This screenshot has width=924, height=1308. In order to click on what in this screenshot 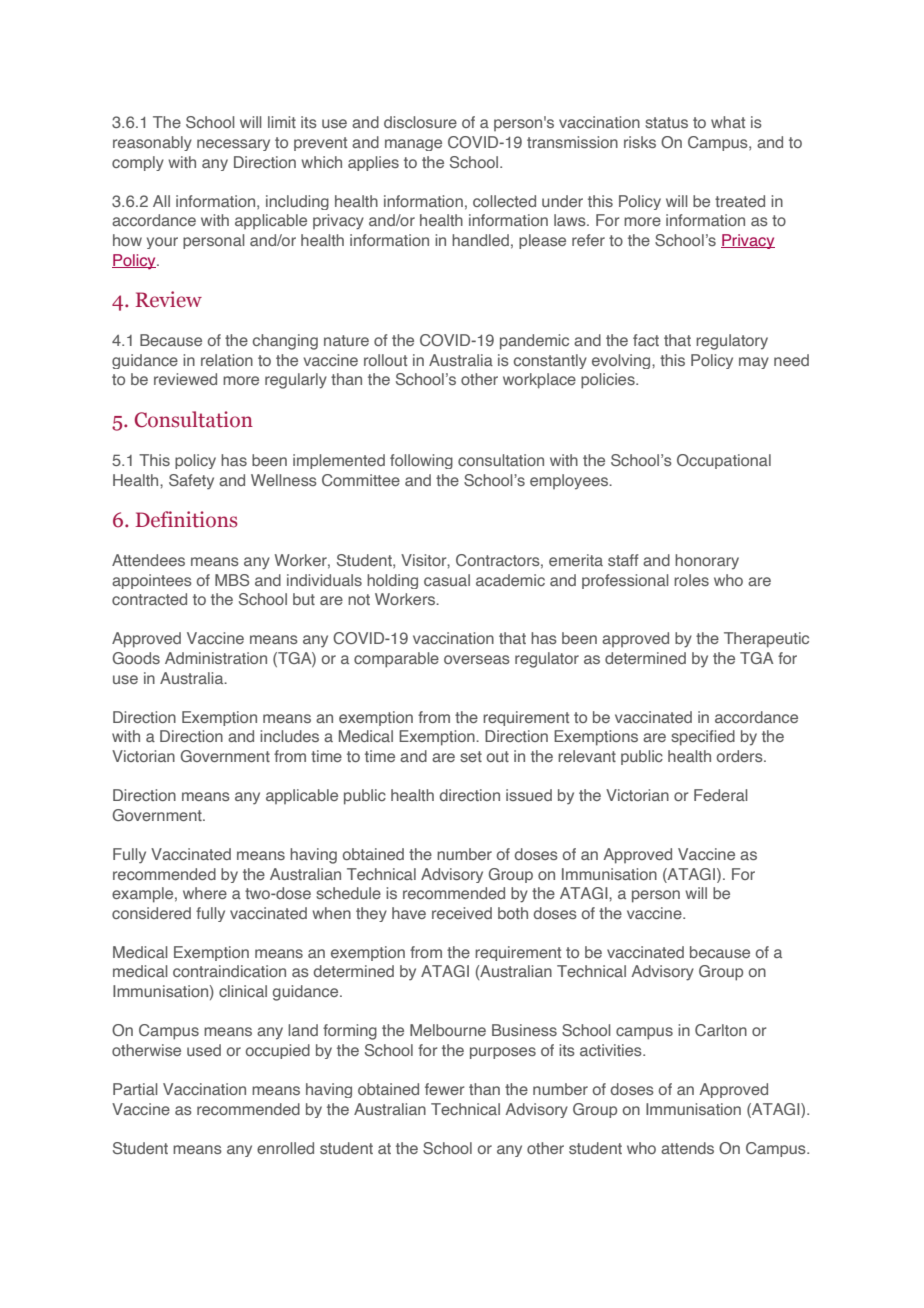, I will do `click(728, 122)`.
